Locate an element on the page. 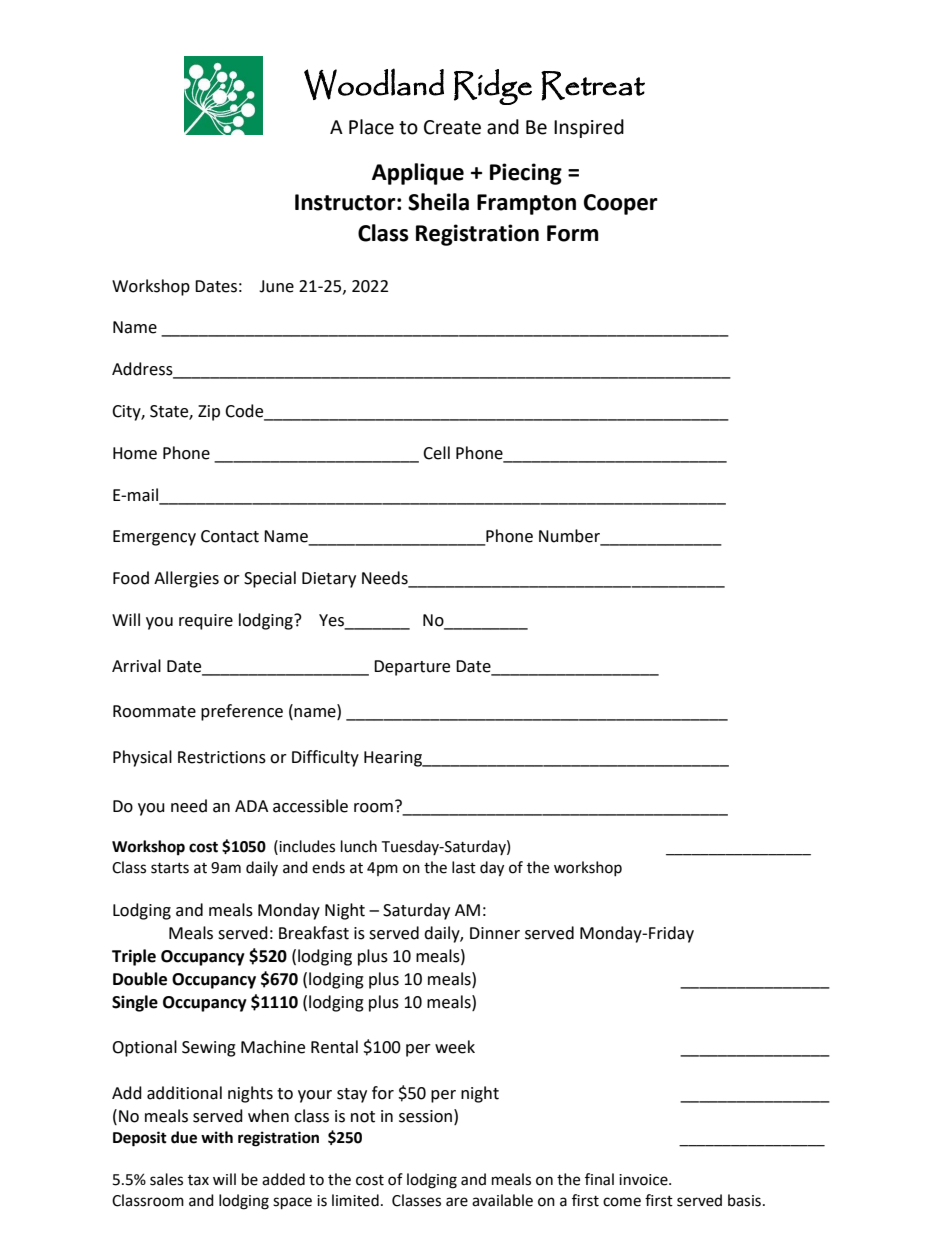 The height and width of the page is (1233, 952). tax is located at coordinates (198, 1180).
